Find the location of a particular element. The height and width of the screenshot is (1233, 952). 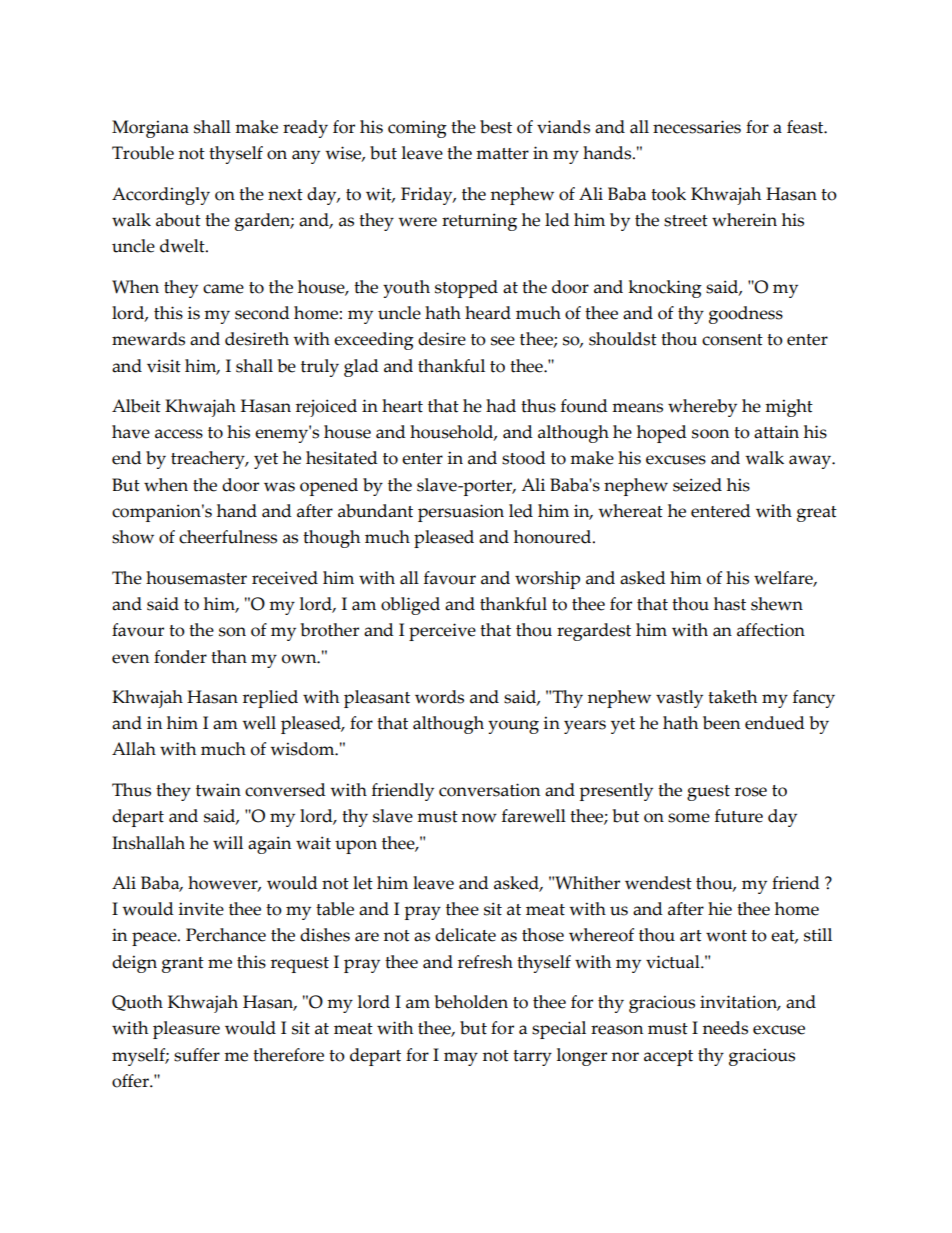

been is located at coordinates (721, 723).
